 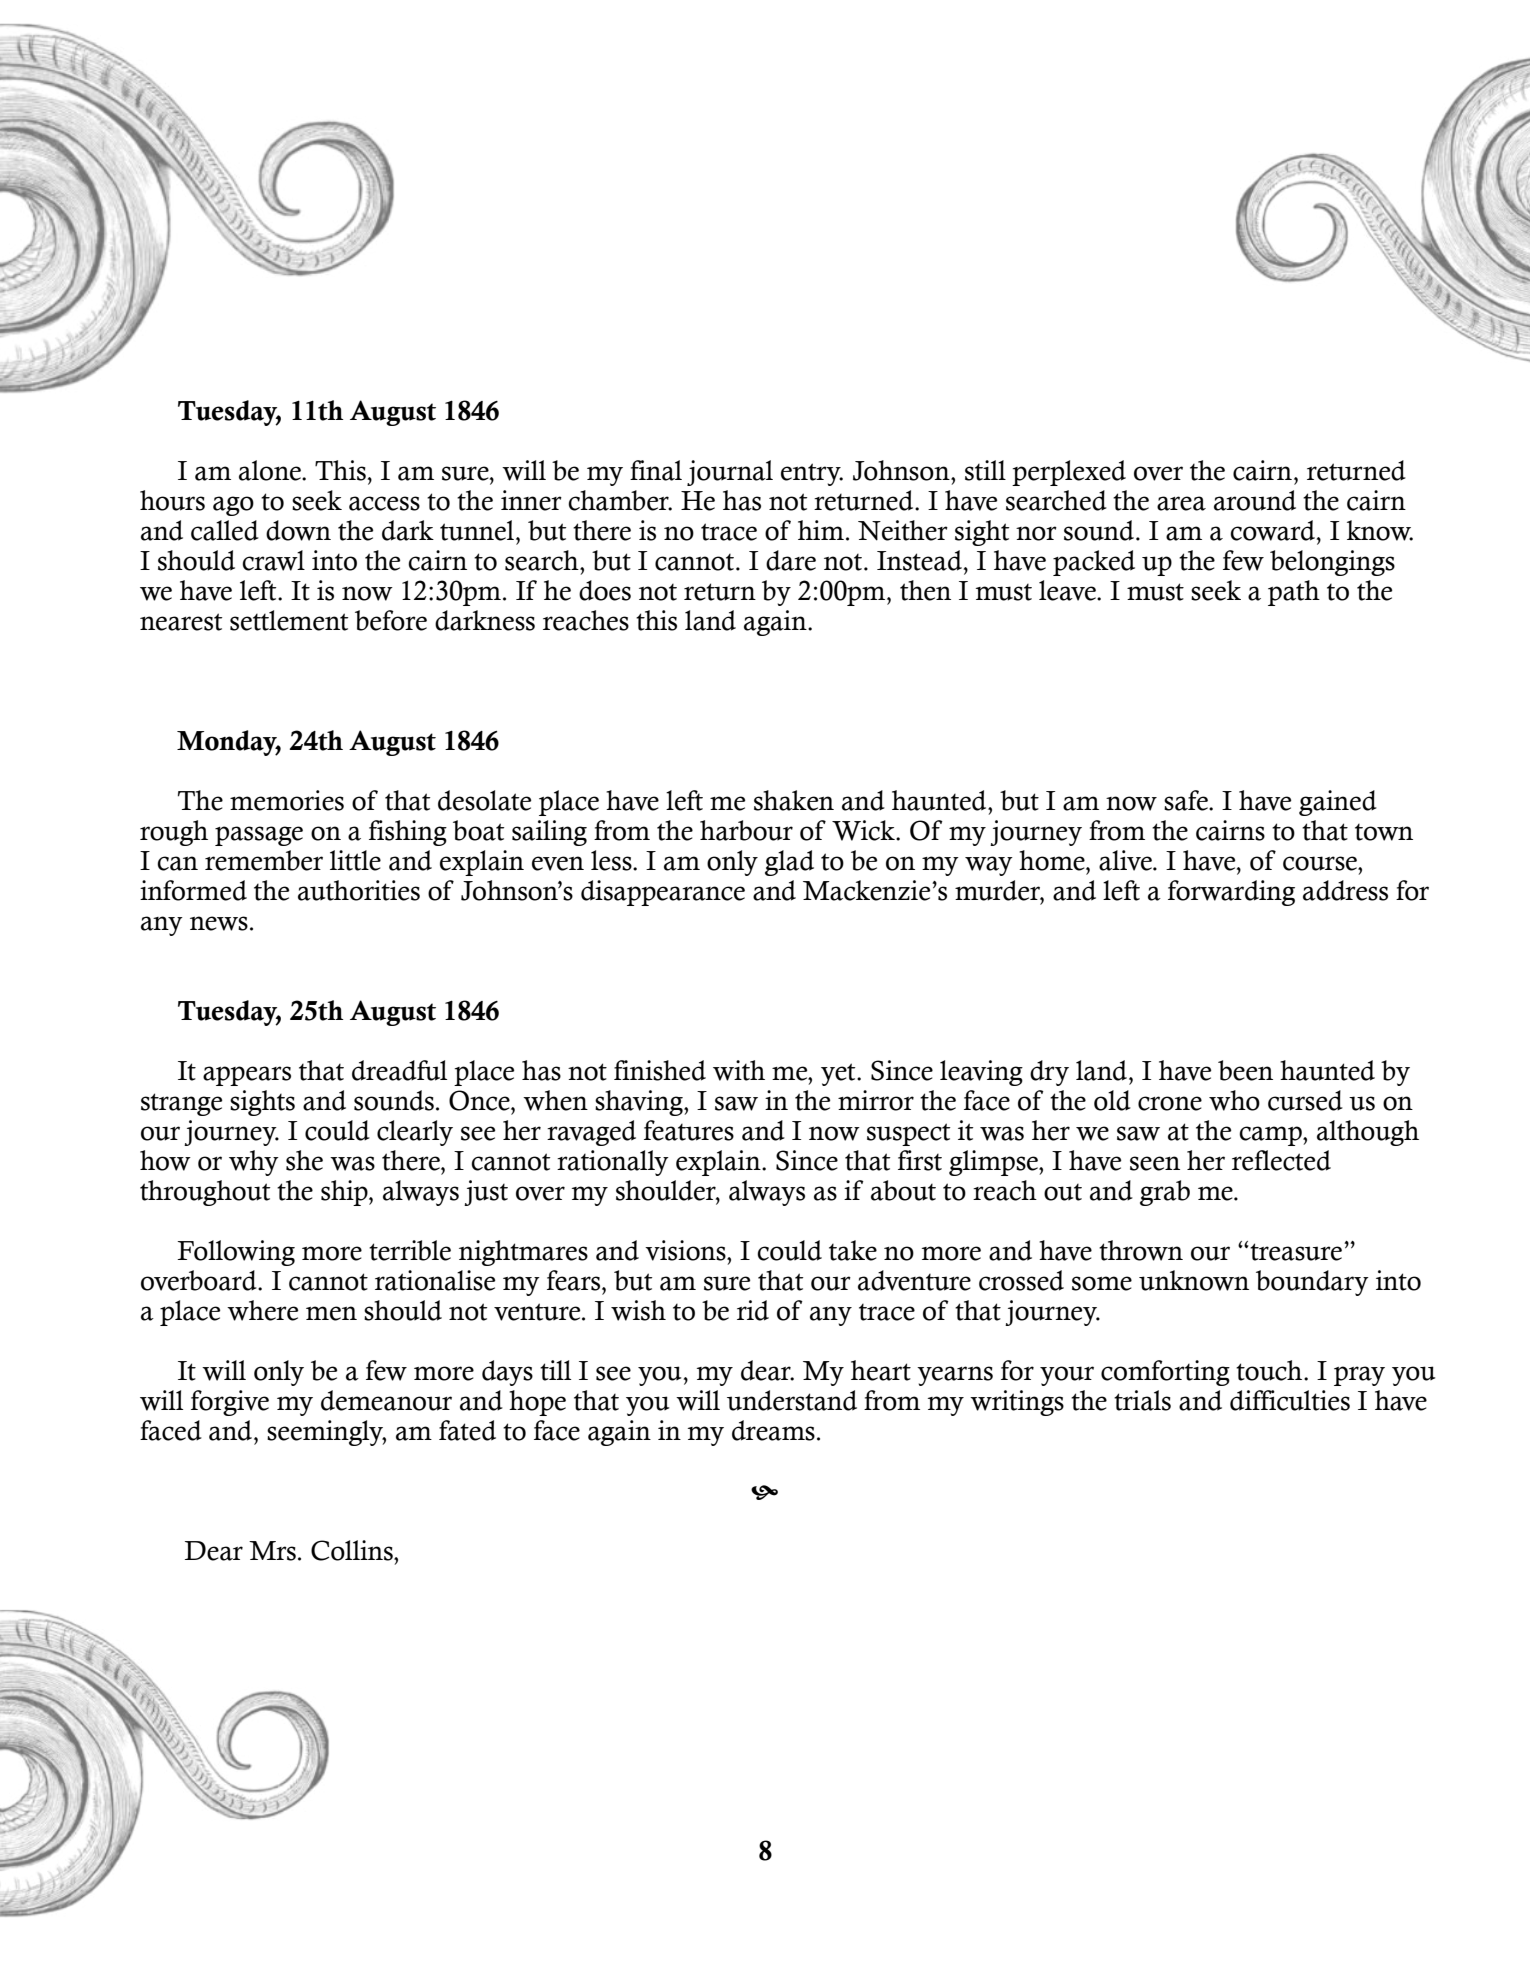 I want to click on boundary, so click(x=1312, y=1283).
